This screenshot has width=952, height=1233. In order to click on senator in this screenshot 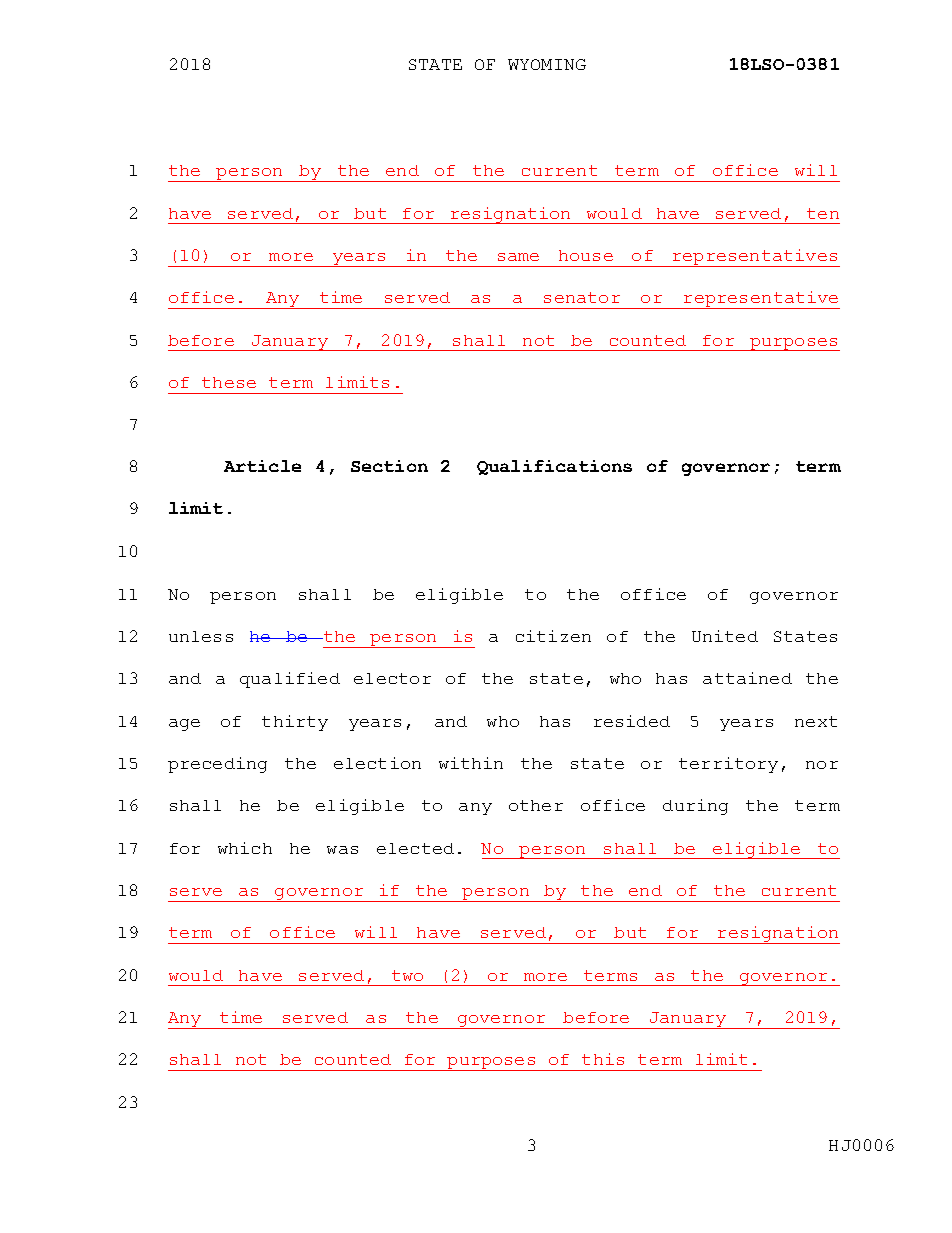, I will do `click(582, 297)`.
